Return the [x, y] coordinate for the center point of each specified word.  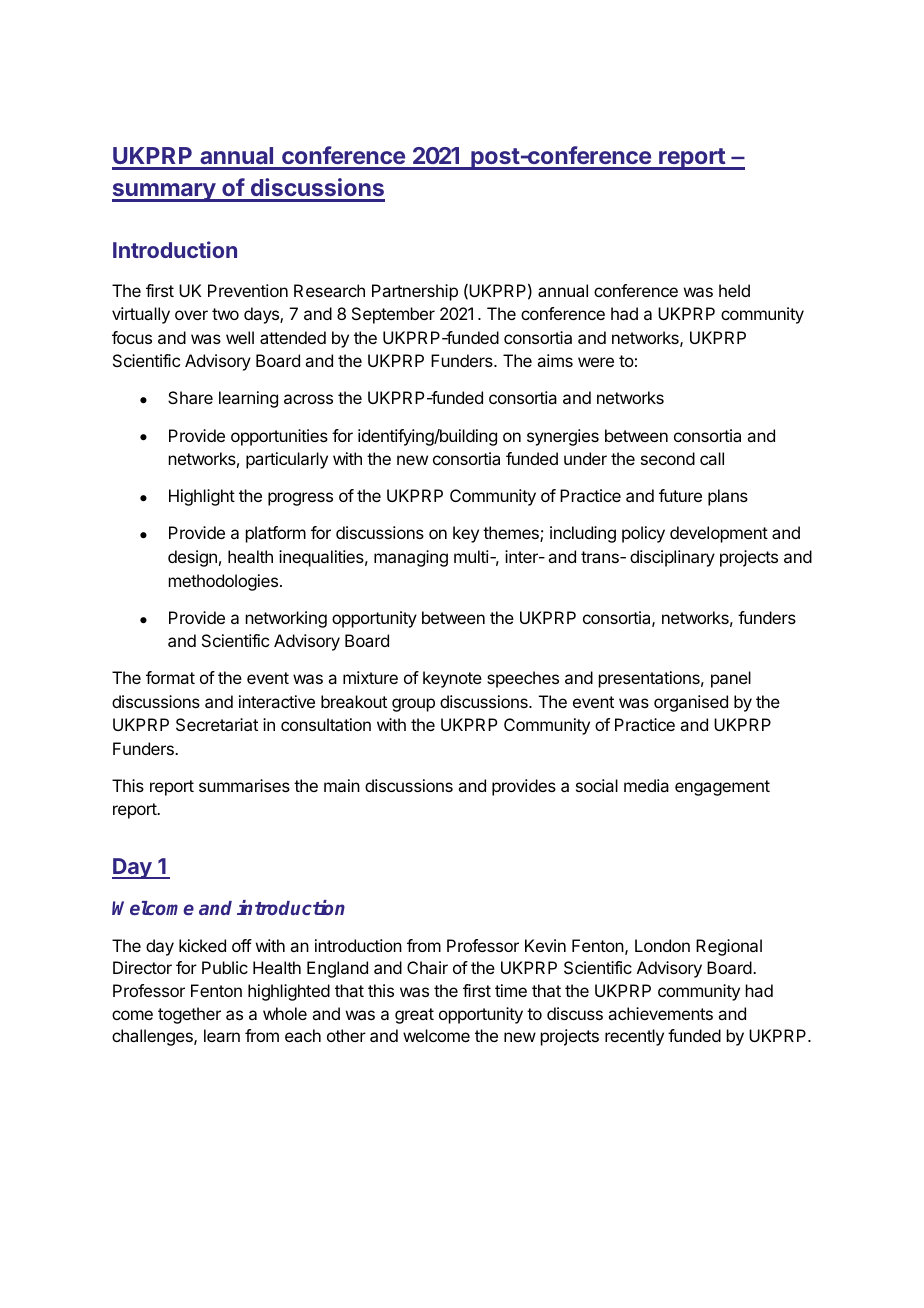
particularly [287, 460]
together [189, 1015]
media [646, 785]
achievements [660, 1013]
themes [512, 534]
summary [164, 192]
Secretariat [217, 724]
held [734, 290]
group [413, 705]
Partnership [415, 292]
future [680, 495]
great [414, 1016]
